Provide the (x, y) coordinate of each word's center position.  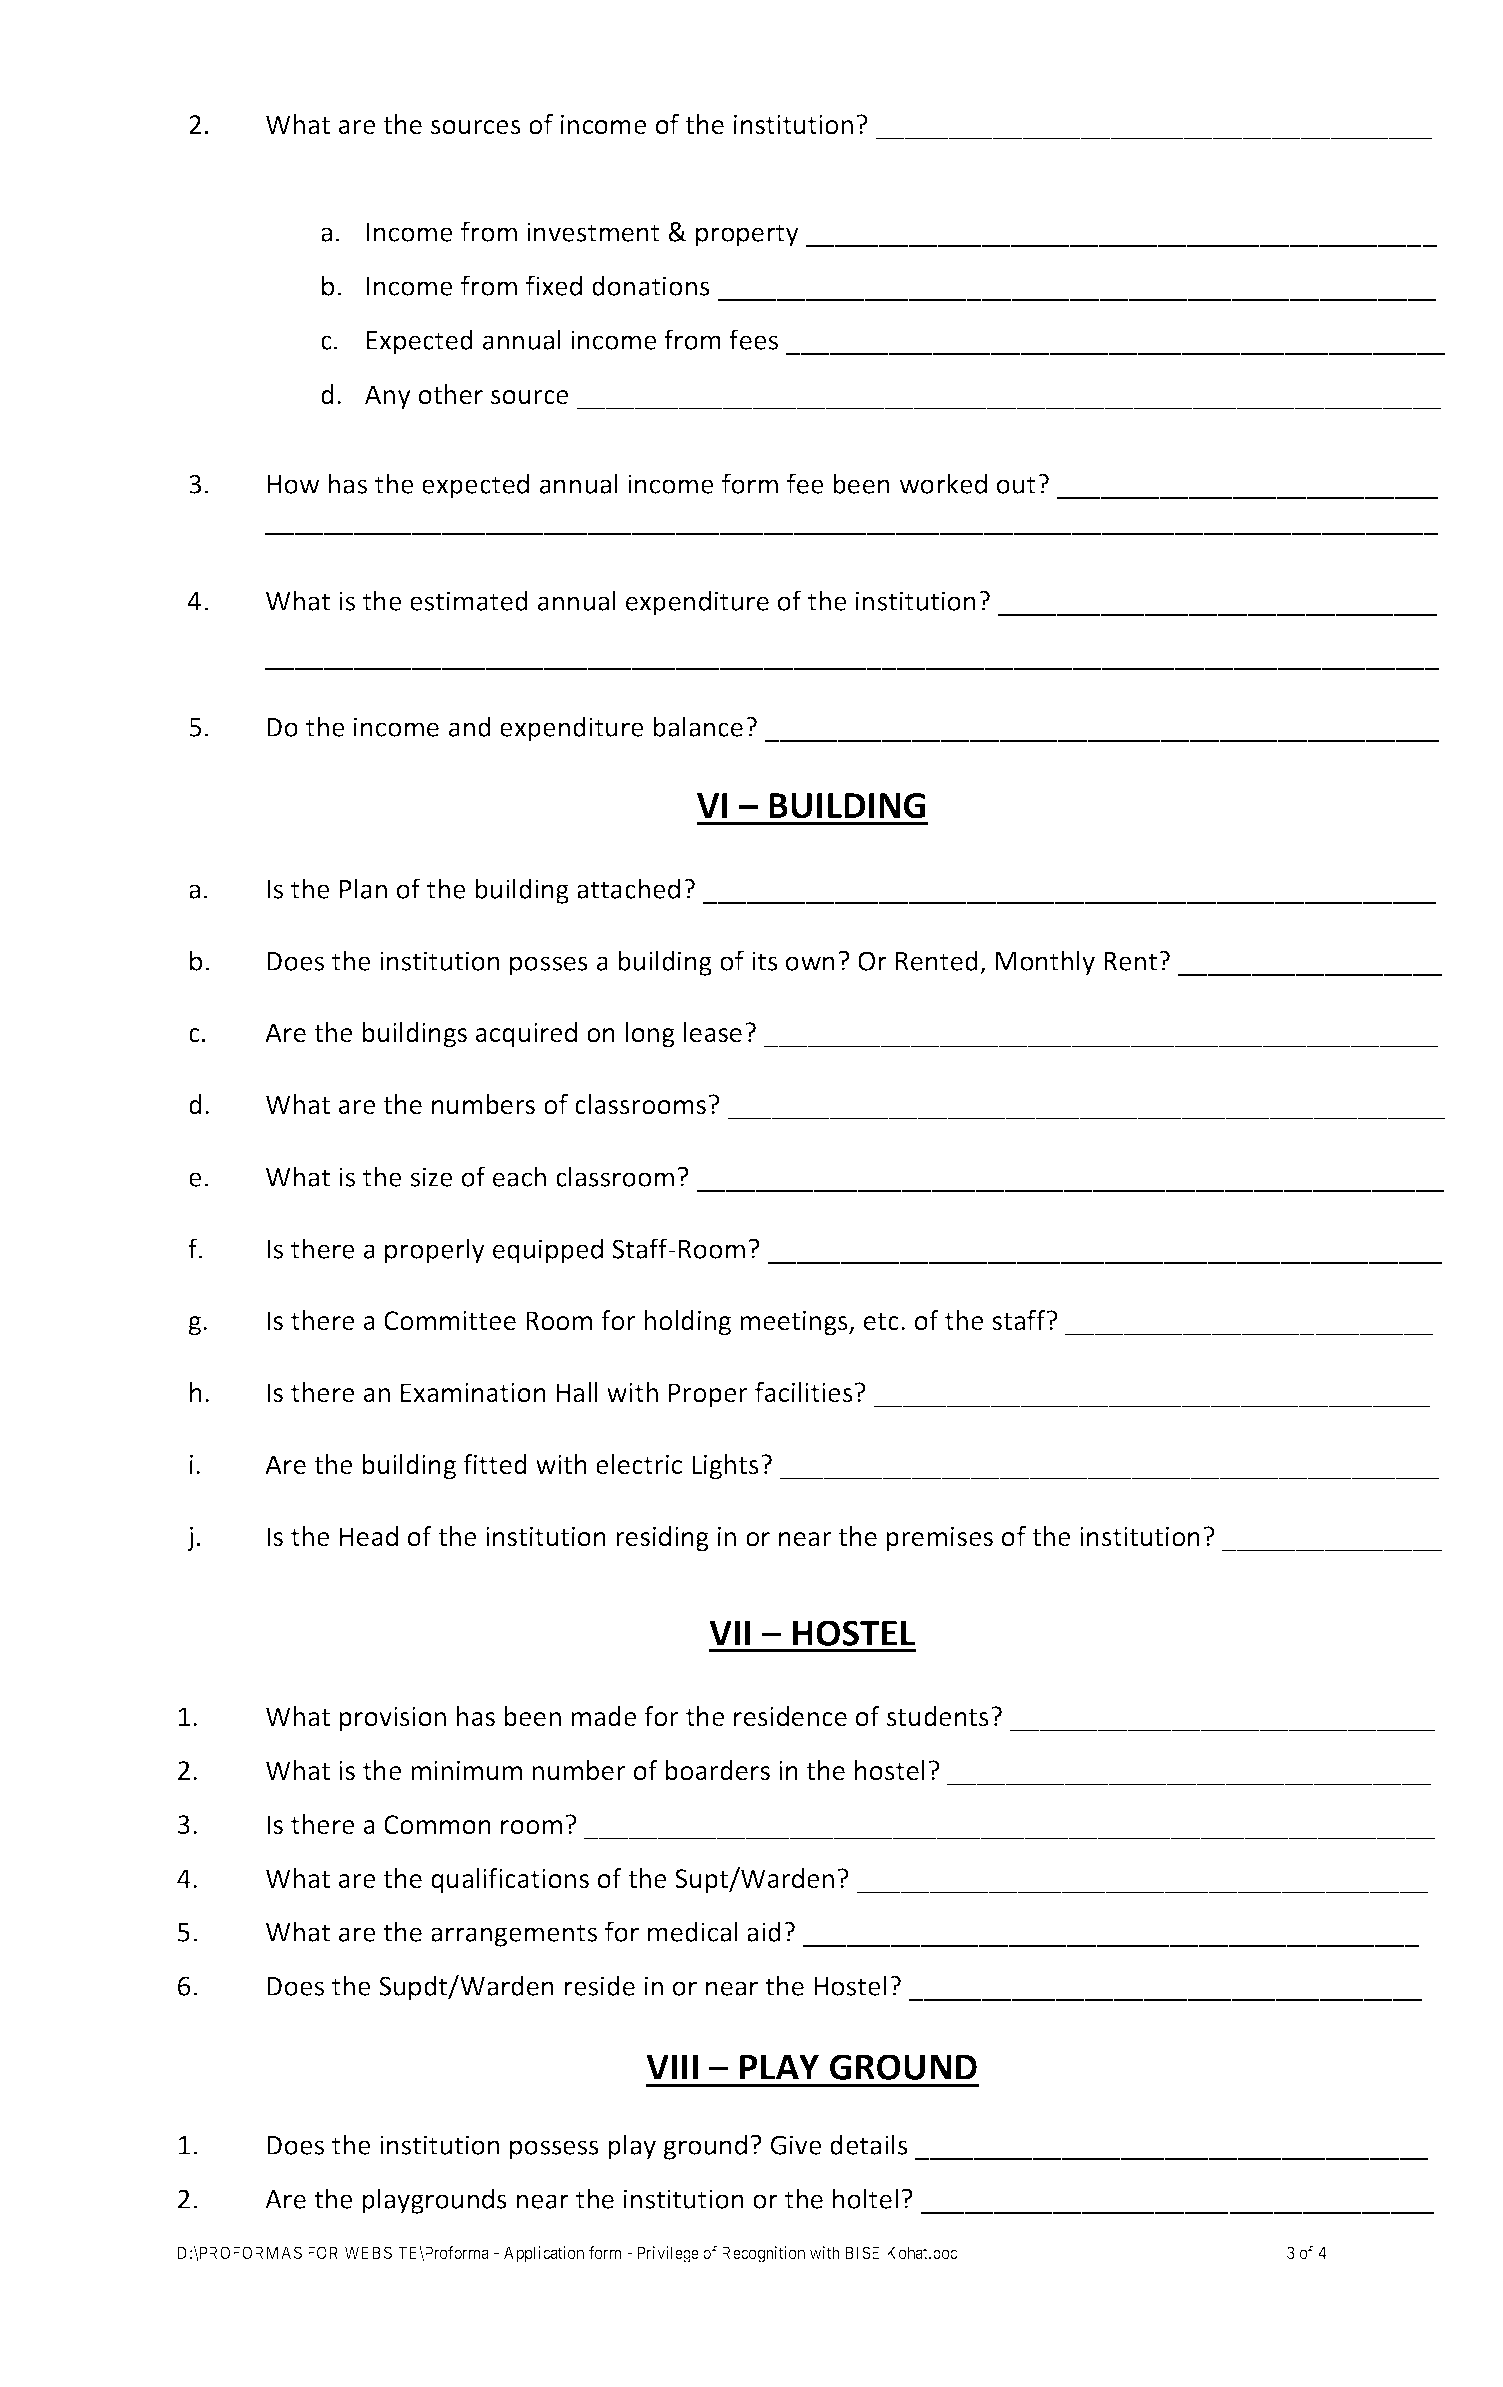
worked (943, 483)
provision (392, 1719)
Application (544, 2254)
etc (881, 1322)
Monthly (1045, 963)
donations (651, 285)
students (938, 1716)
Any (388, 397)
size (431, 1177)
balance (698, 726)
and (470, 726)
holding (687, 1323)
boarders (717, 1770)
